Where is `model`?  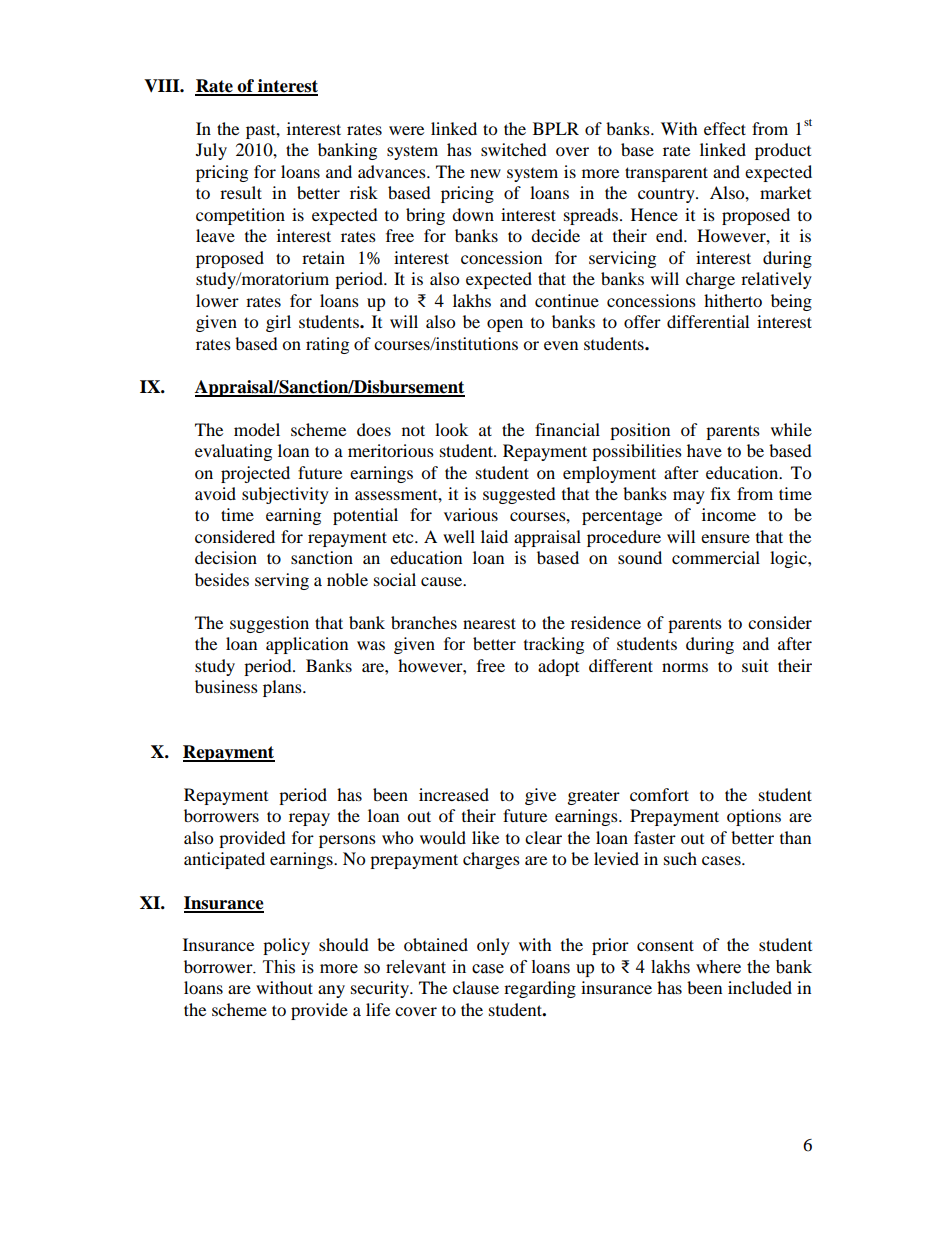
model is located at coordinates (257, 429).
